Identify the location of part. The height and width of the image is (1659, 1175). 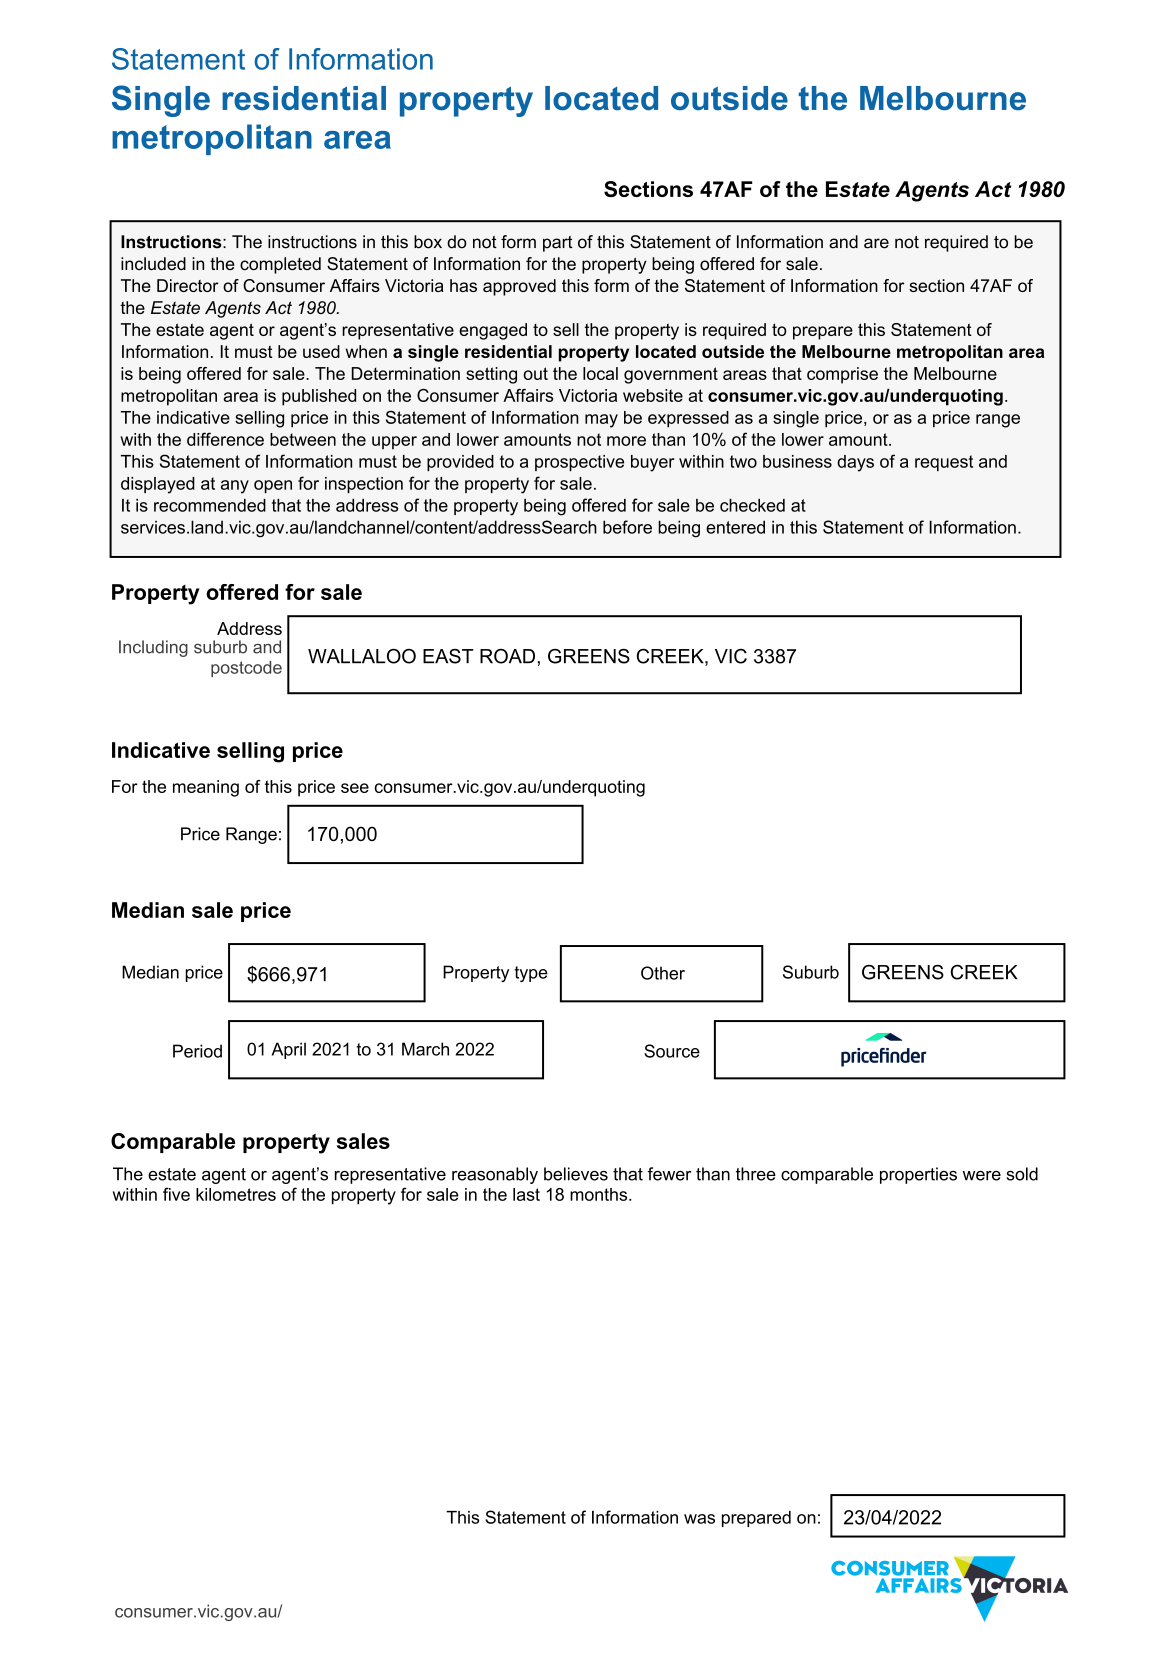
(558, 244).
